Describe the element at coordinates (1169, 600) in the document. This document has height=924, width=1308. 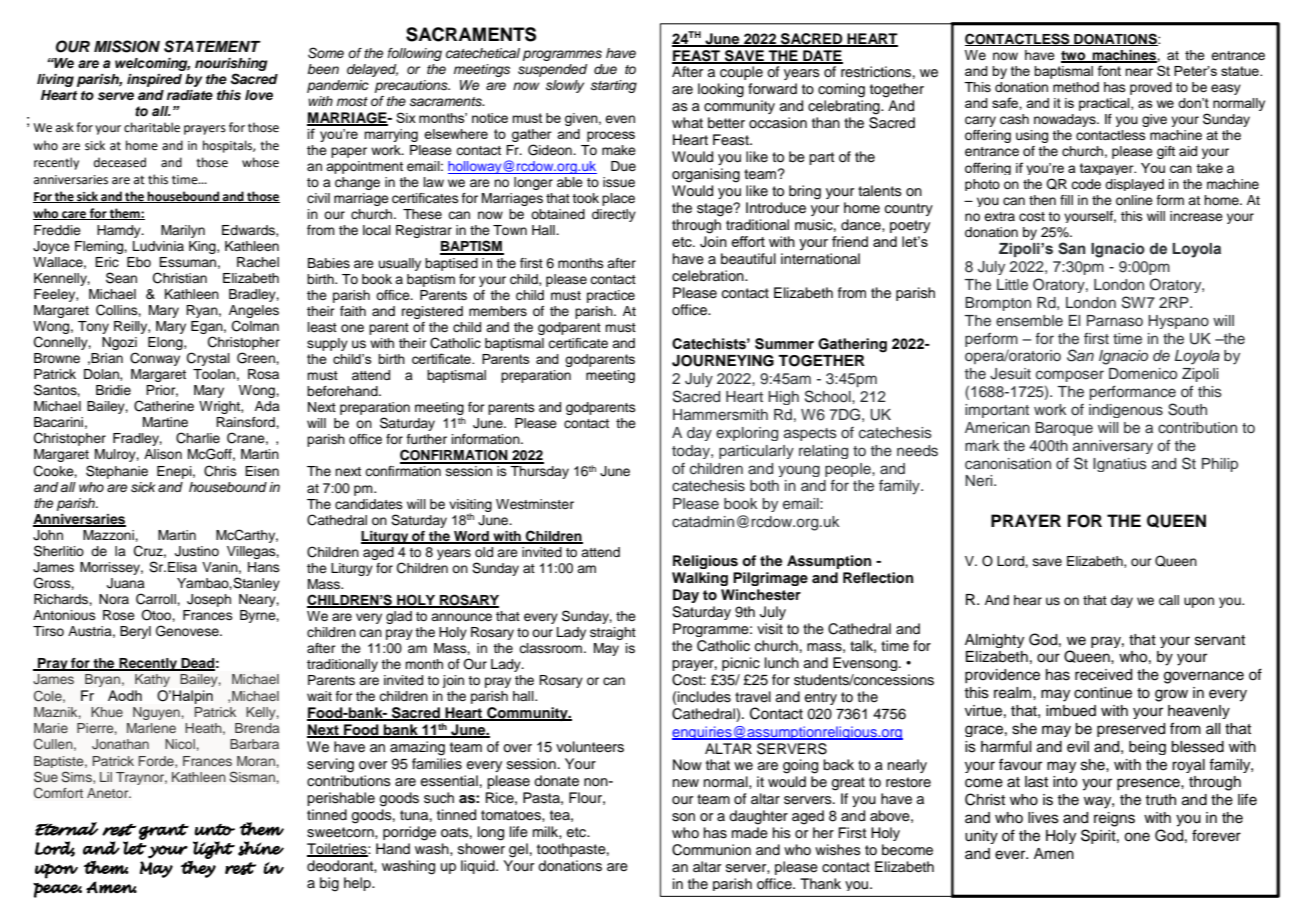
I see `call` at that location.
